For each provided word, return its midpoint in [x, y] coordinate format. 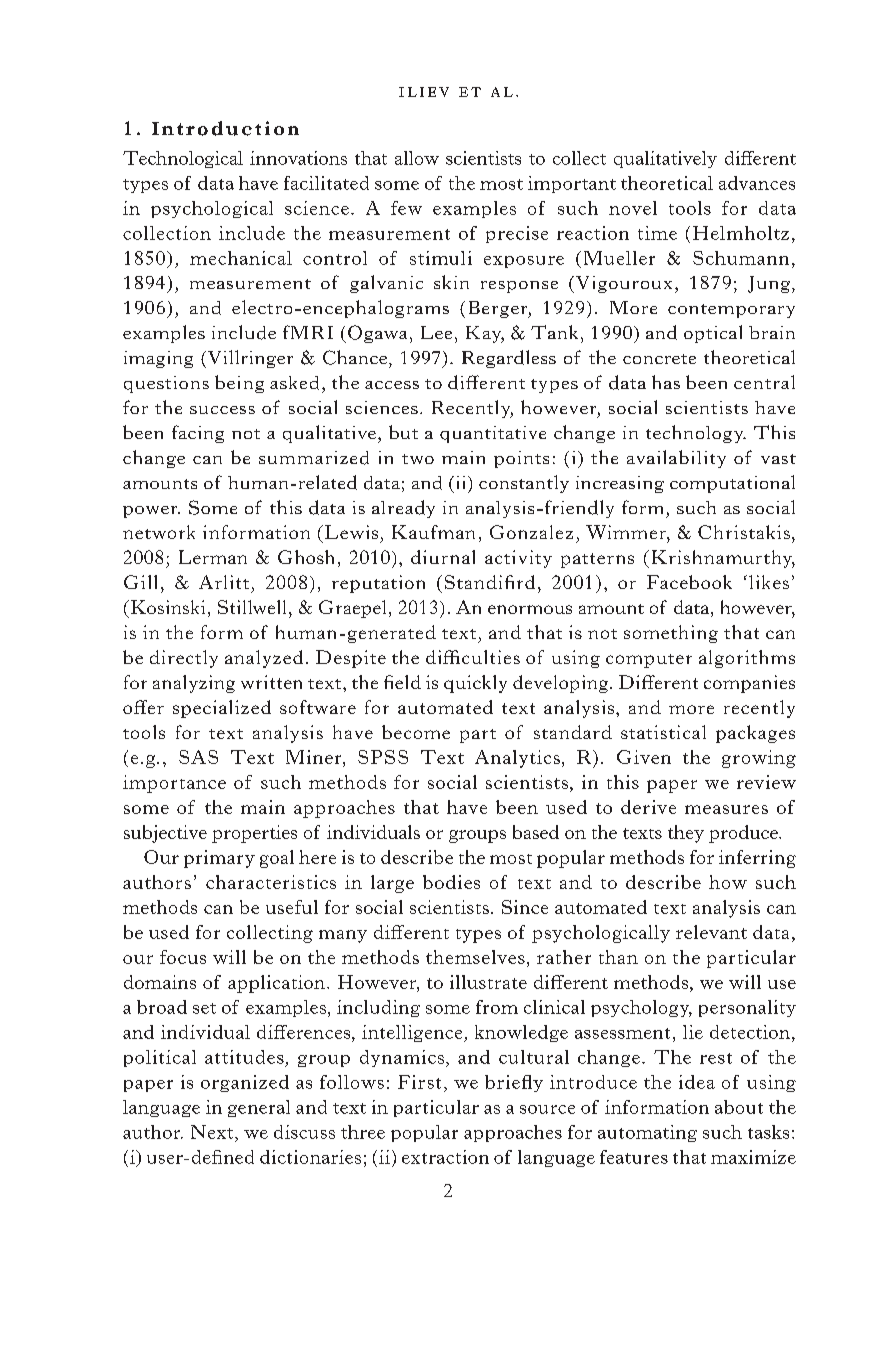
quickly [475, 684]
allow [417, 158]
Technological [183, 159]
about [739, 1107]
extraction [445, 1157]
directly [184, 659]
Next [213, 1132]
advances [757, 183]
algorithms [747, 659]
